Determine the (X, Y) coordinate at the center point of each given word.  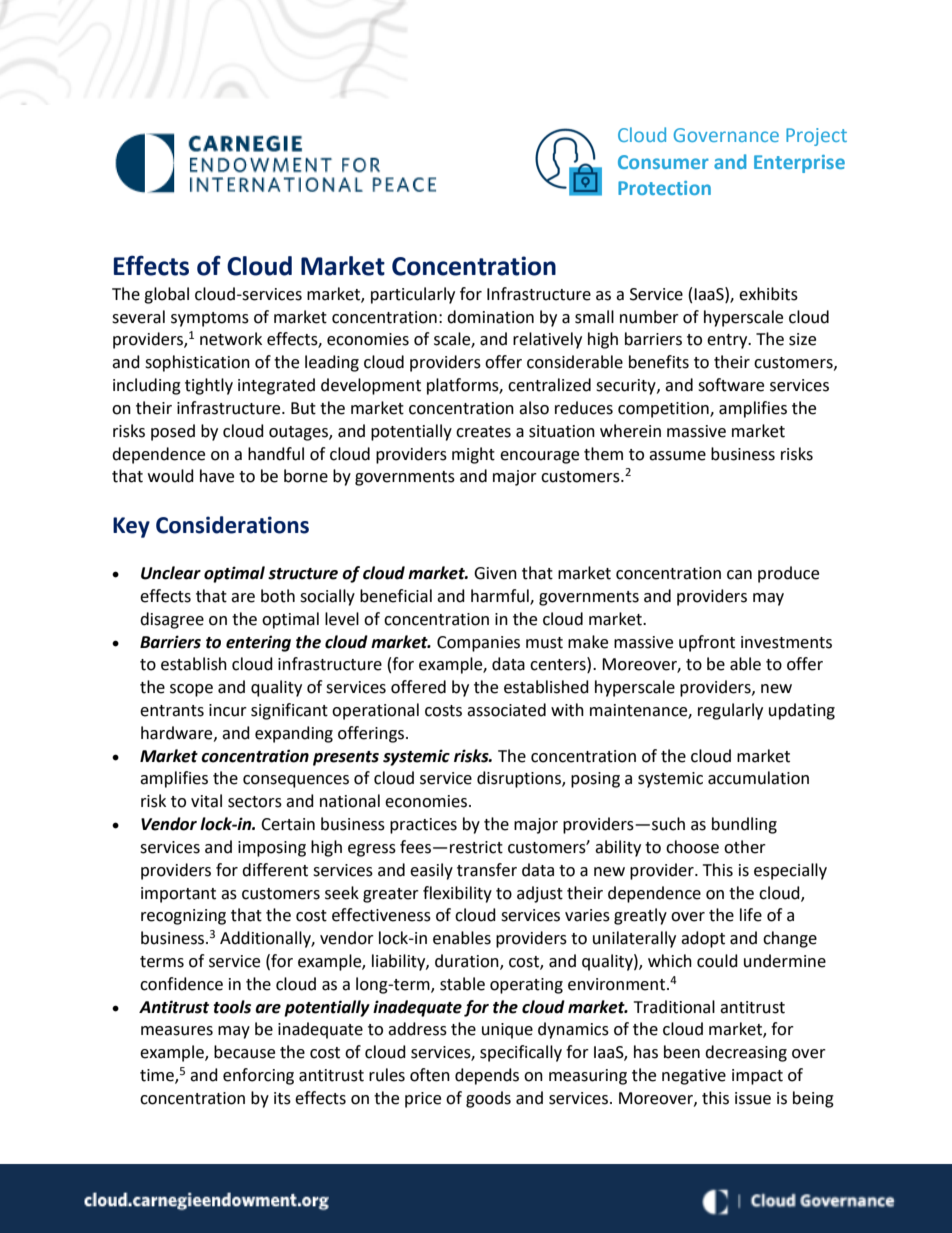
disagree (172, 620)
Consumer (663, 162)
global (166, 295)
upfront (707, 643)
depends (487, 1076)
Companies (478, 644)
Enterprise (799, 164)
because (244, 1052)
